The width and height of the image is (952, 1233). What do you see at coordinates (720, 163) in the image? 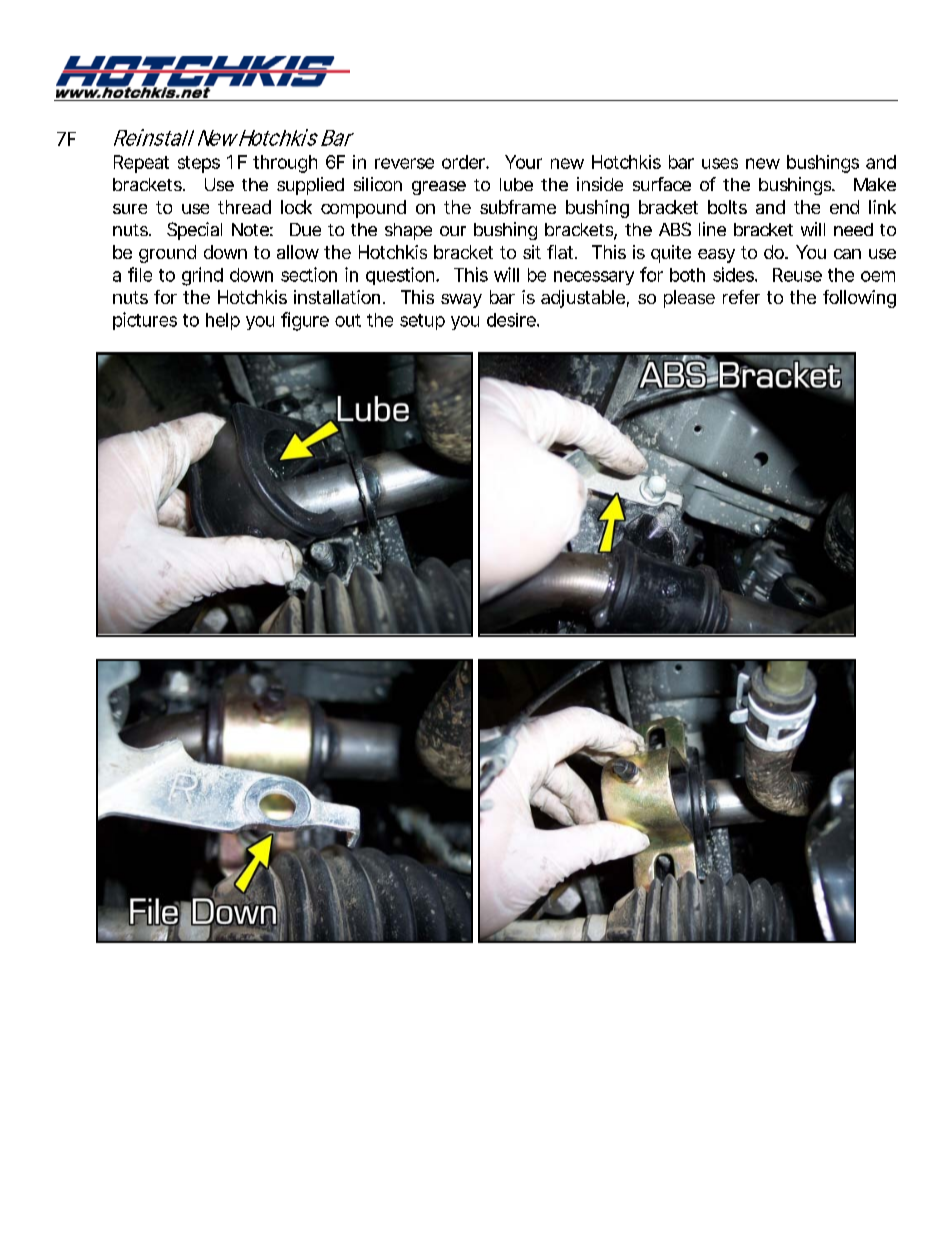
I see `uses` at bounding box center [720, 163].
